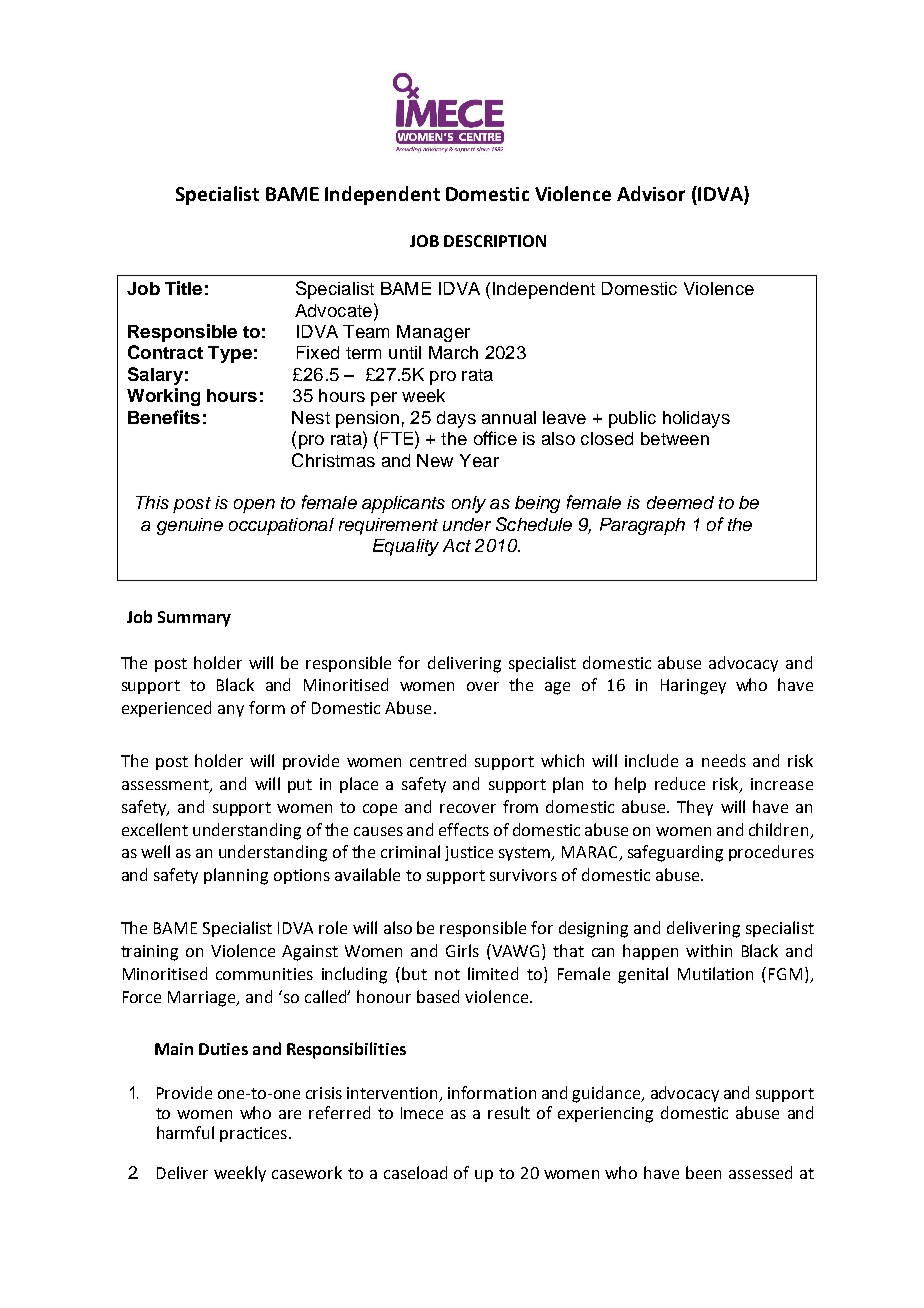  What do you see at coordinates (695, 808) in the document?
I see `They` at bounding box center [695, 808].
